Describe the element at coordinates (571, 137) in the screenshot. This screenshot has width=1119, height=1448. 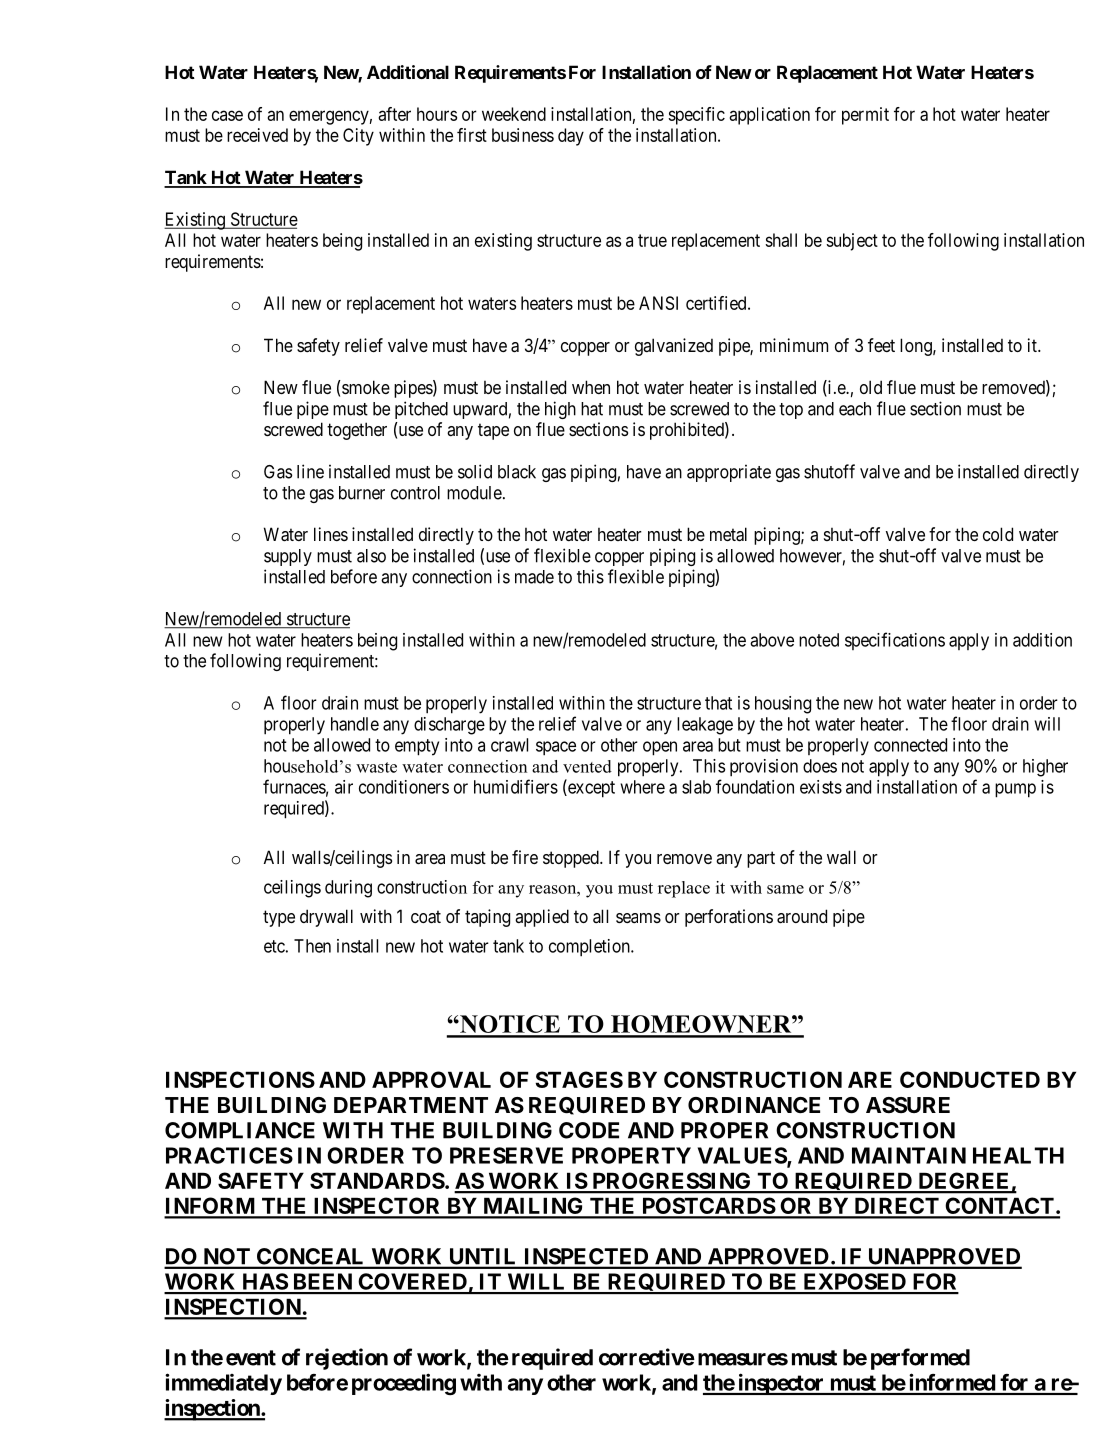
I see `day` at that location.
